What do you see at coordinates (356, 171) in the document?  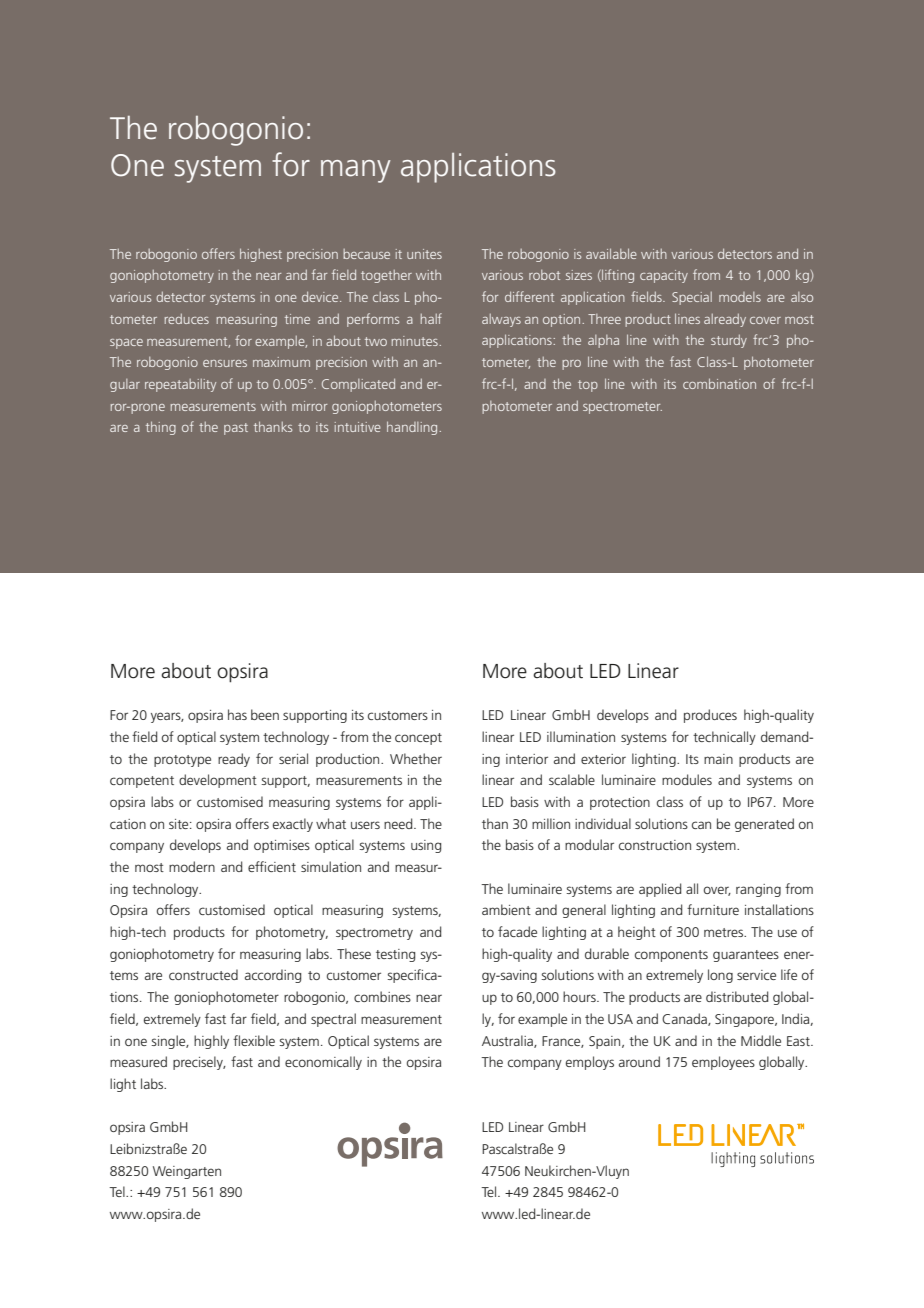 I see `many` at bounding box center [356, 171].
